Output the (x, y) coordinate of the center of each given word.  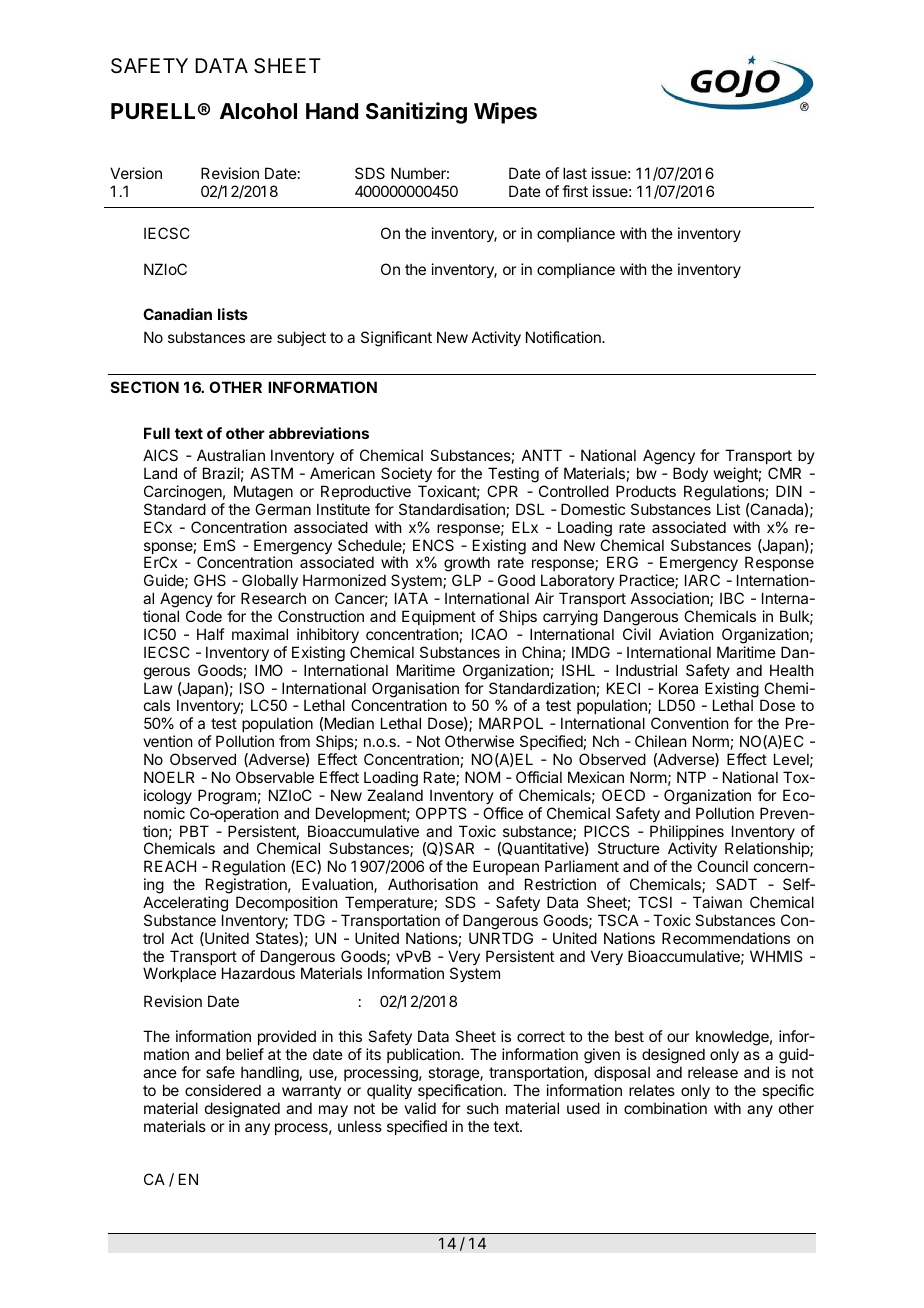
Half (211, 634)
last (575, 173)
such (483, 1108)
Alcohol (258, 111)
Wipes (505, 113)
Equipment (439, 617)
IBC (732, 598)
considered (223, 1090)
